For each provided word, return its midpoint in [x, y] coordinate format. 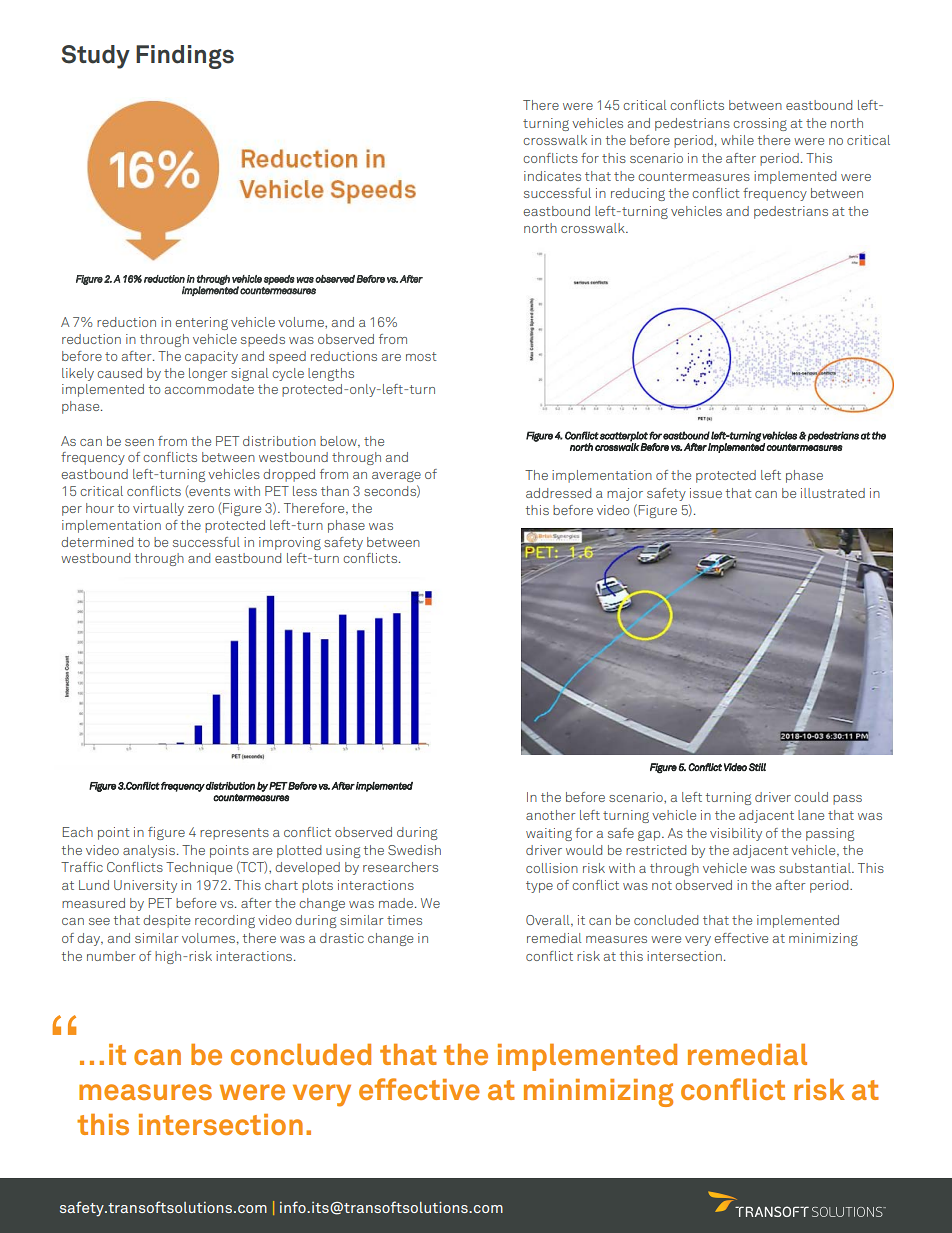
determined [97, 542]
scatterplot [624, 436]
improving [290, 543]
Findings [185, 57]
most [421, 356]
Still [757, 767]
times [404, 920]
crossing [760, 124]
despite [167, 921]
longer [208, 374]
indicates [552, 176]
